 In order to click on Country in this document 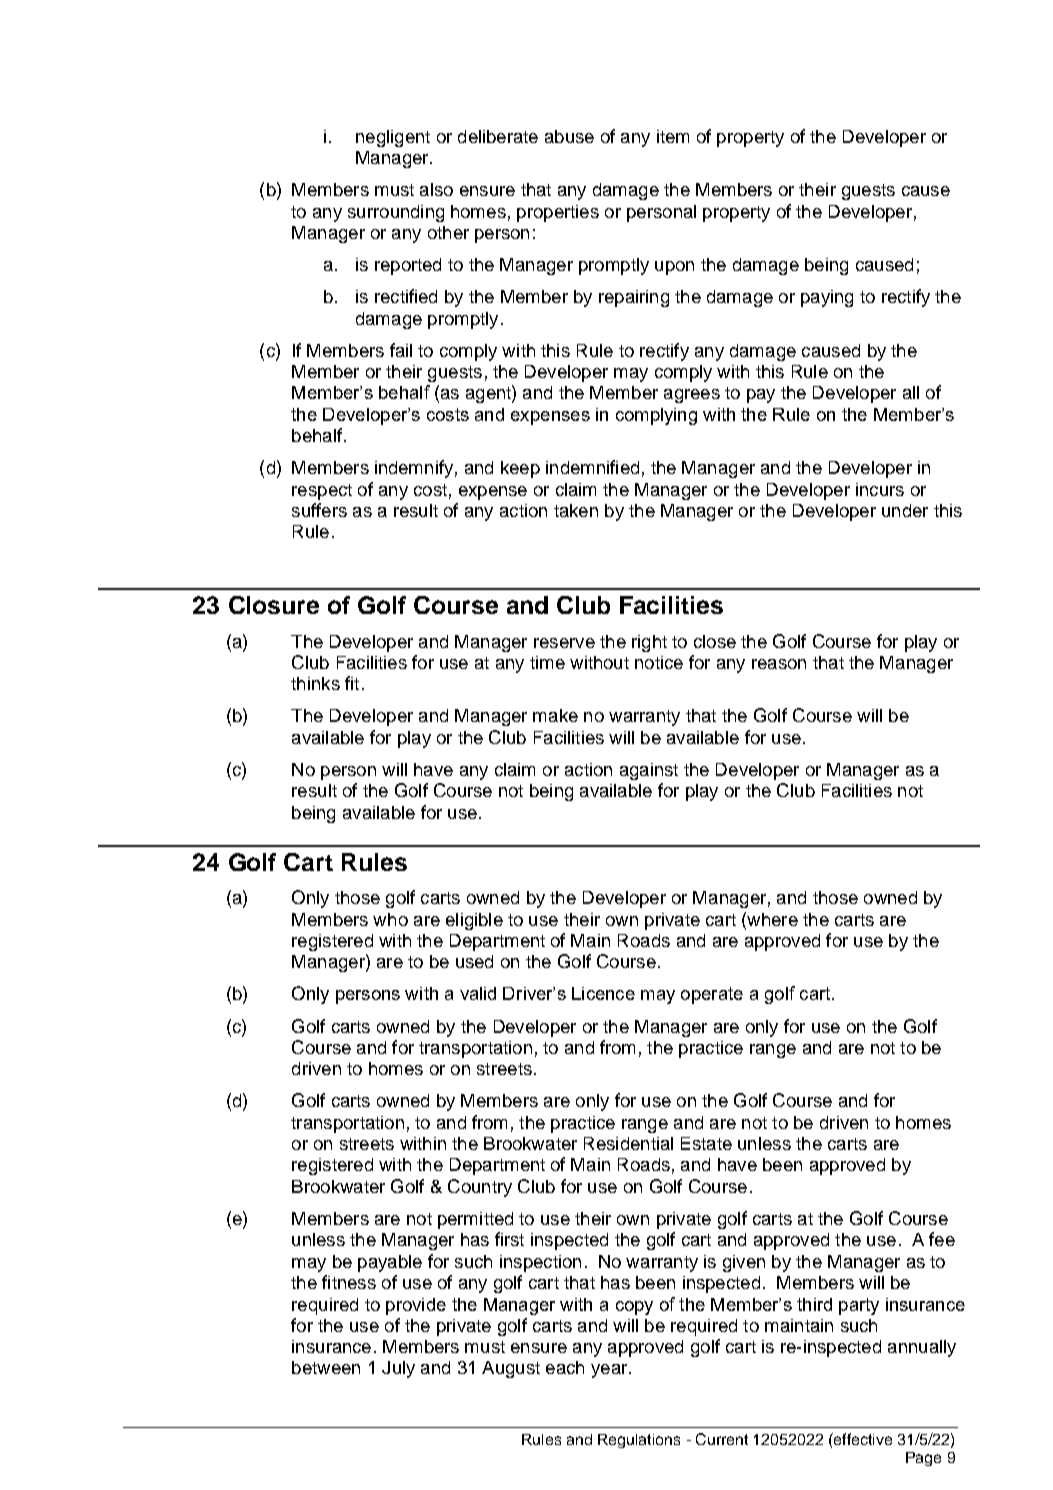, I will do `click(480, 1188)`.
